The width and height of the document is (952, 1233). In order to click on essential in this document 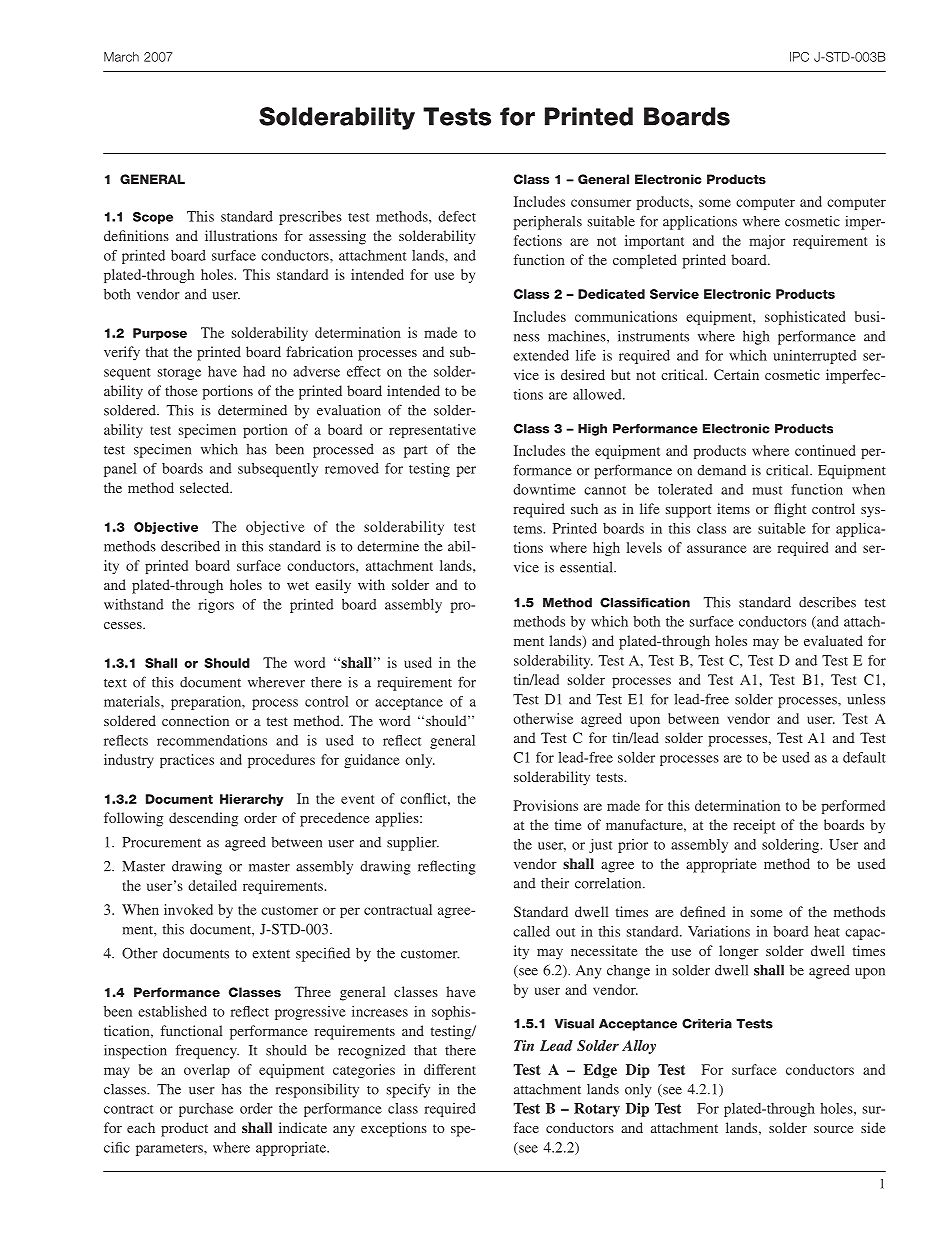, I will do `click(587, 567)`.
